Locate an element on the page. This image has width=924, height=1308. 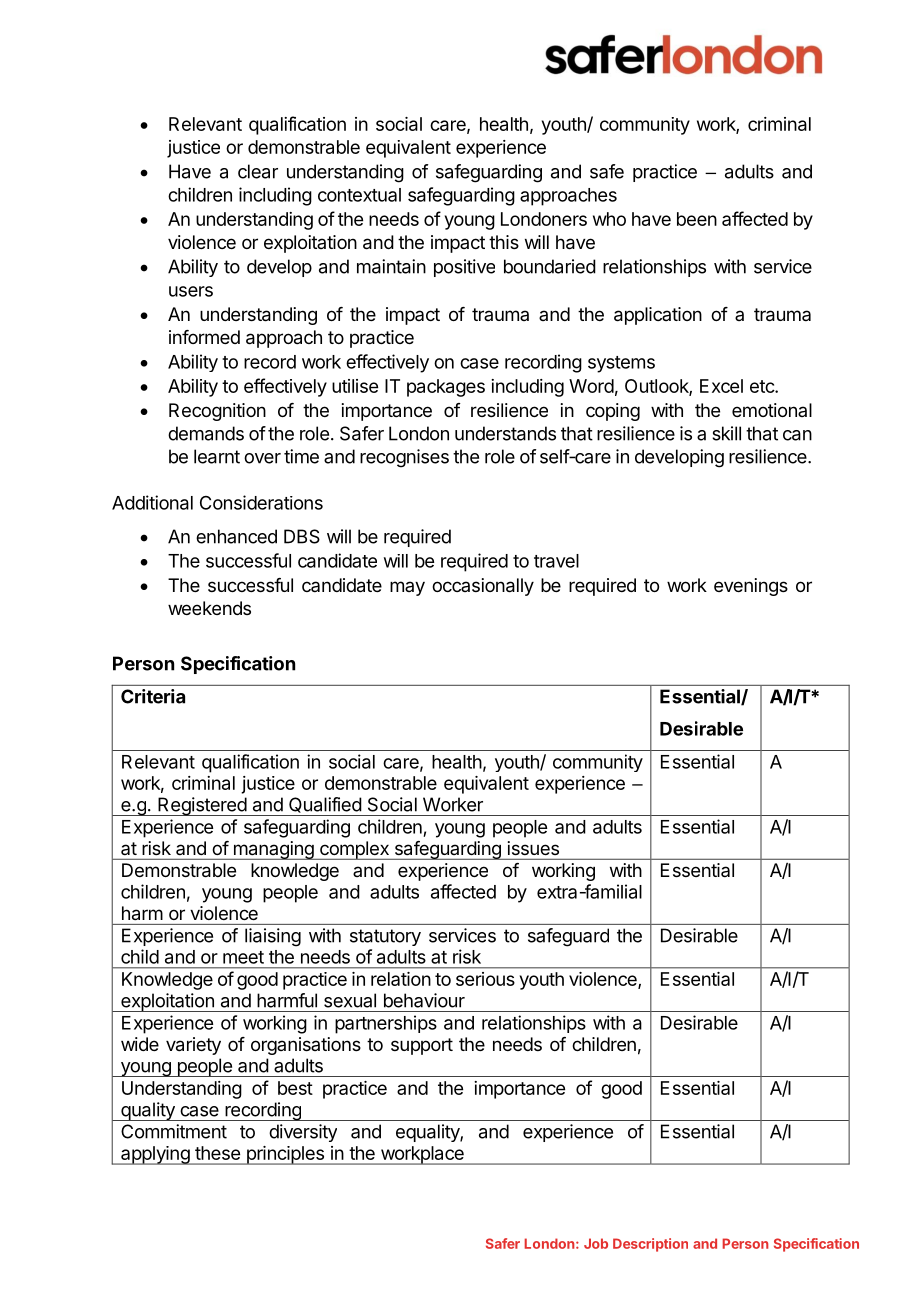
Criteria is located at coordinates (153, 696).
